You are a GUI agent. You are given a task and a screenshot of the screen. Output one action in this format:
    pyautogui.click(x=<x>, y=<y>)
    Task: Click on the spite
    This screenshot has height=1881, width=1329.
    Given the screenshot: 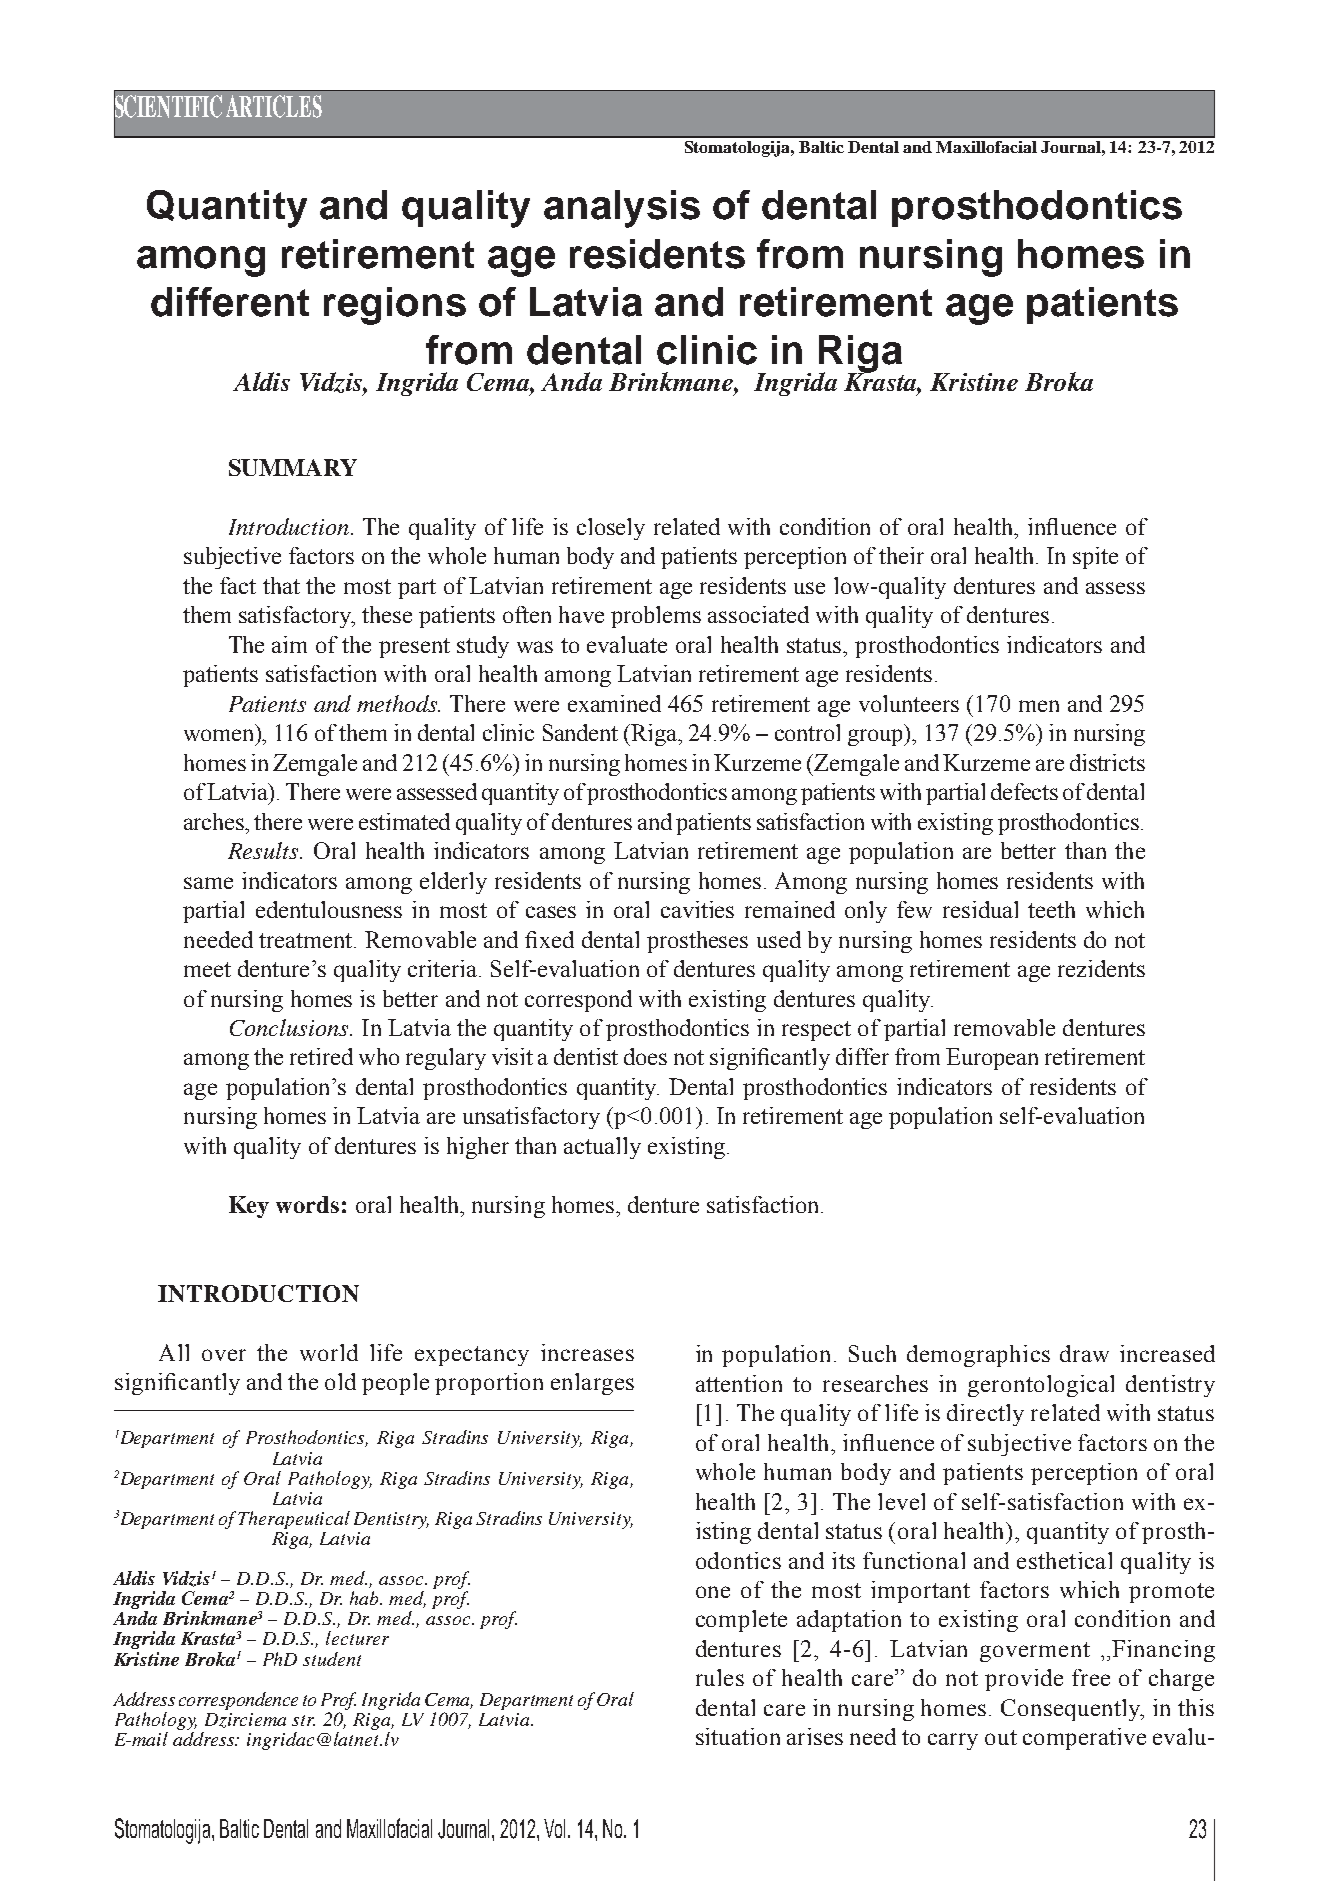 What is the action you would take?
    pyautogui.click(x=1095, y=558)
